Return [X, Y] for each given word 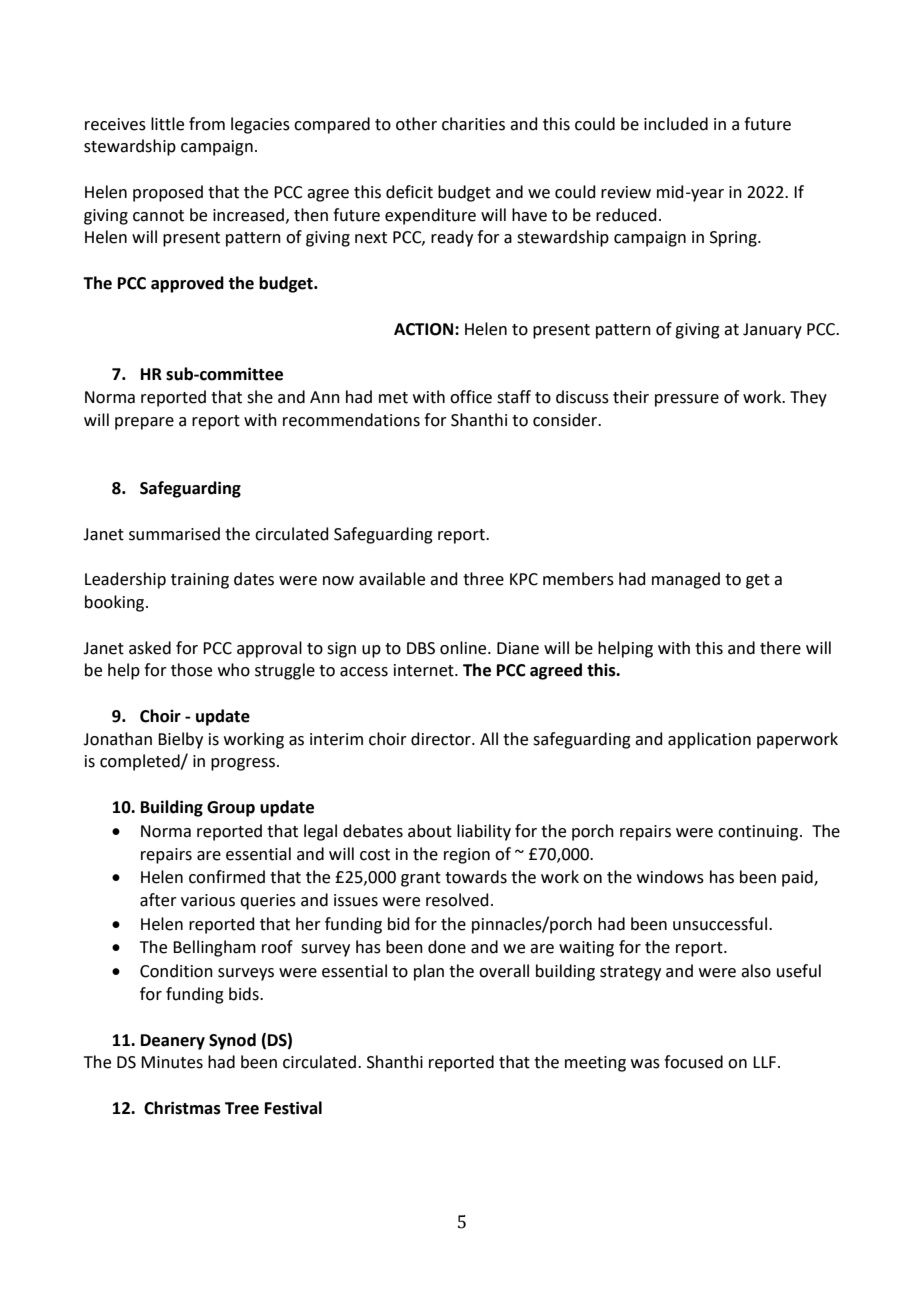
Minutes [172, 1062]
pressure [687, 400]
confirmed [227, 877]
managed [686, 580]
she [260, 397]
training [200, 581]
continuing [759, 833]
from [207, 124]
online [464, 648]
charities [473, 124]
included [676, 124]
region [467, 856]
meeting [595, 1064]
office [471, 397]
